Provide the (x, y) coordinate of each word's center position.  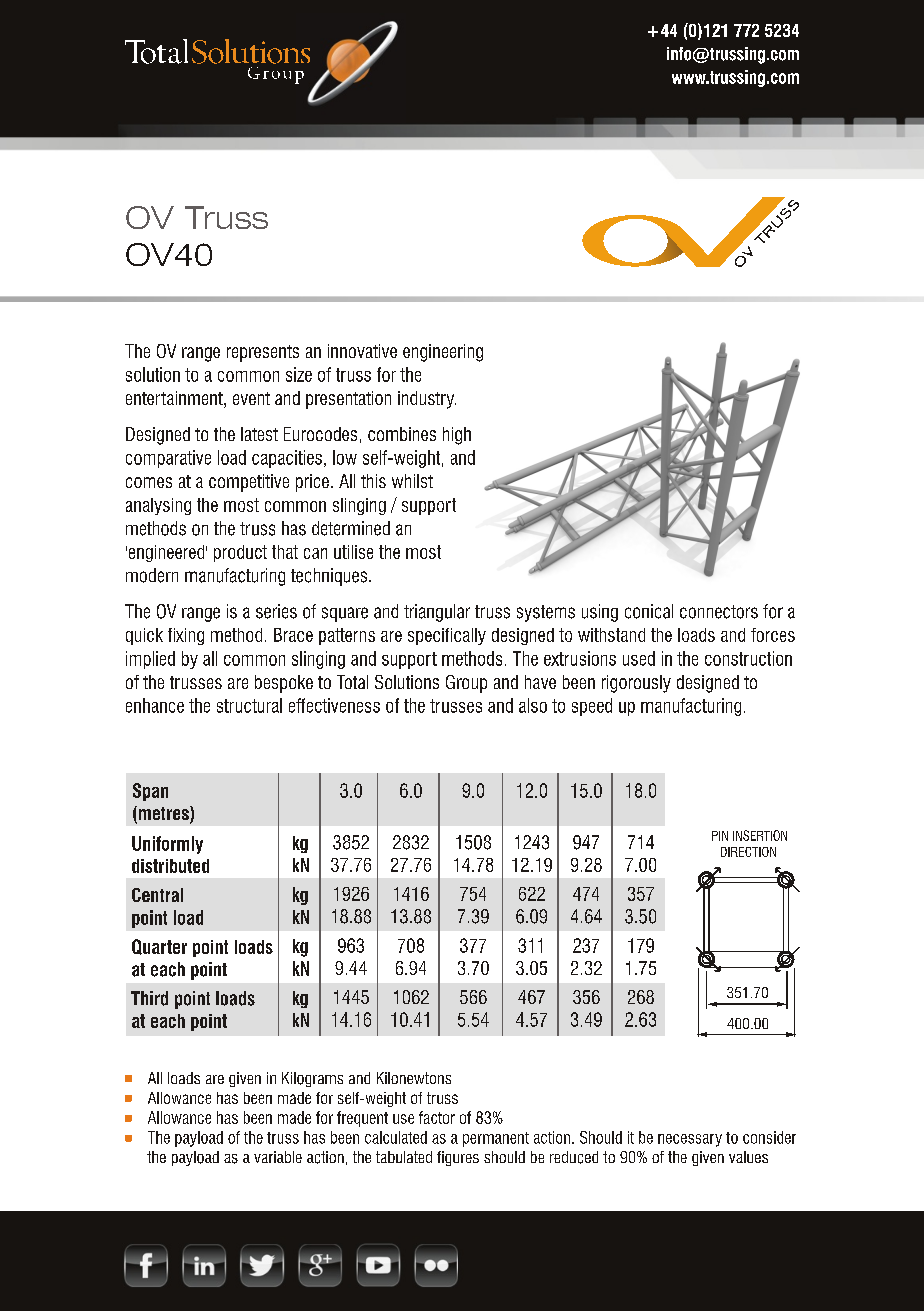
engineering (443, 353)
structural (249, 705)
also (533, 705)
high (457, 436)
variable (278, 1157)
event (251, 398)
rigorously (636, 684)
